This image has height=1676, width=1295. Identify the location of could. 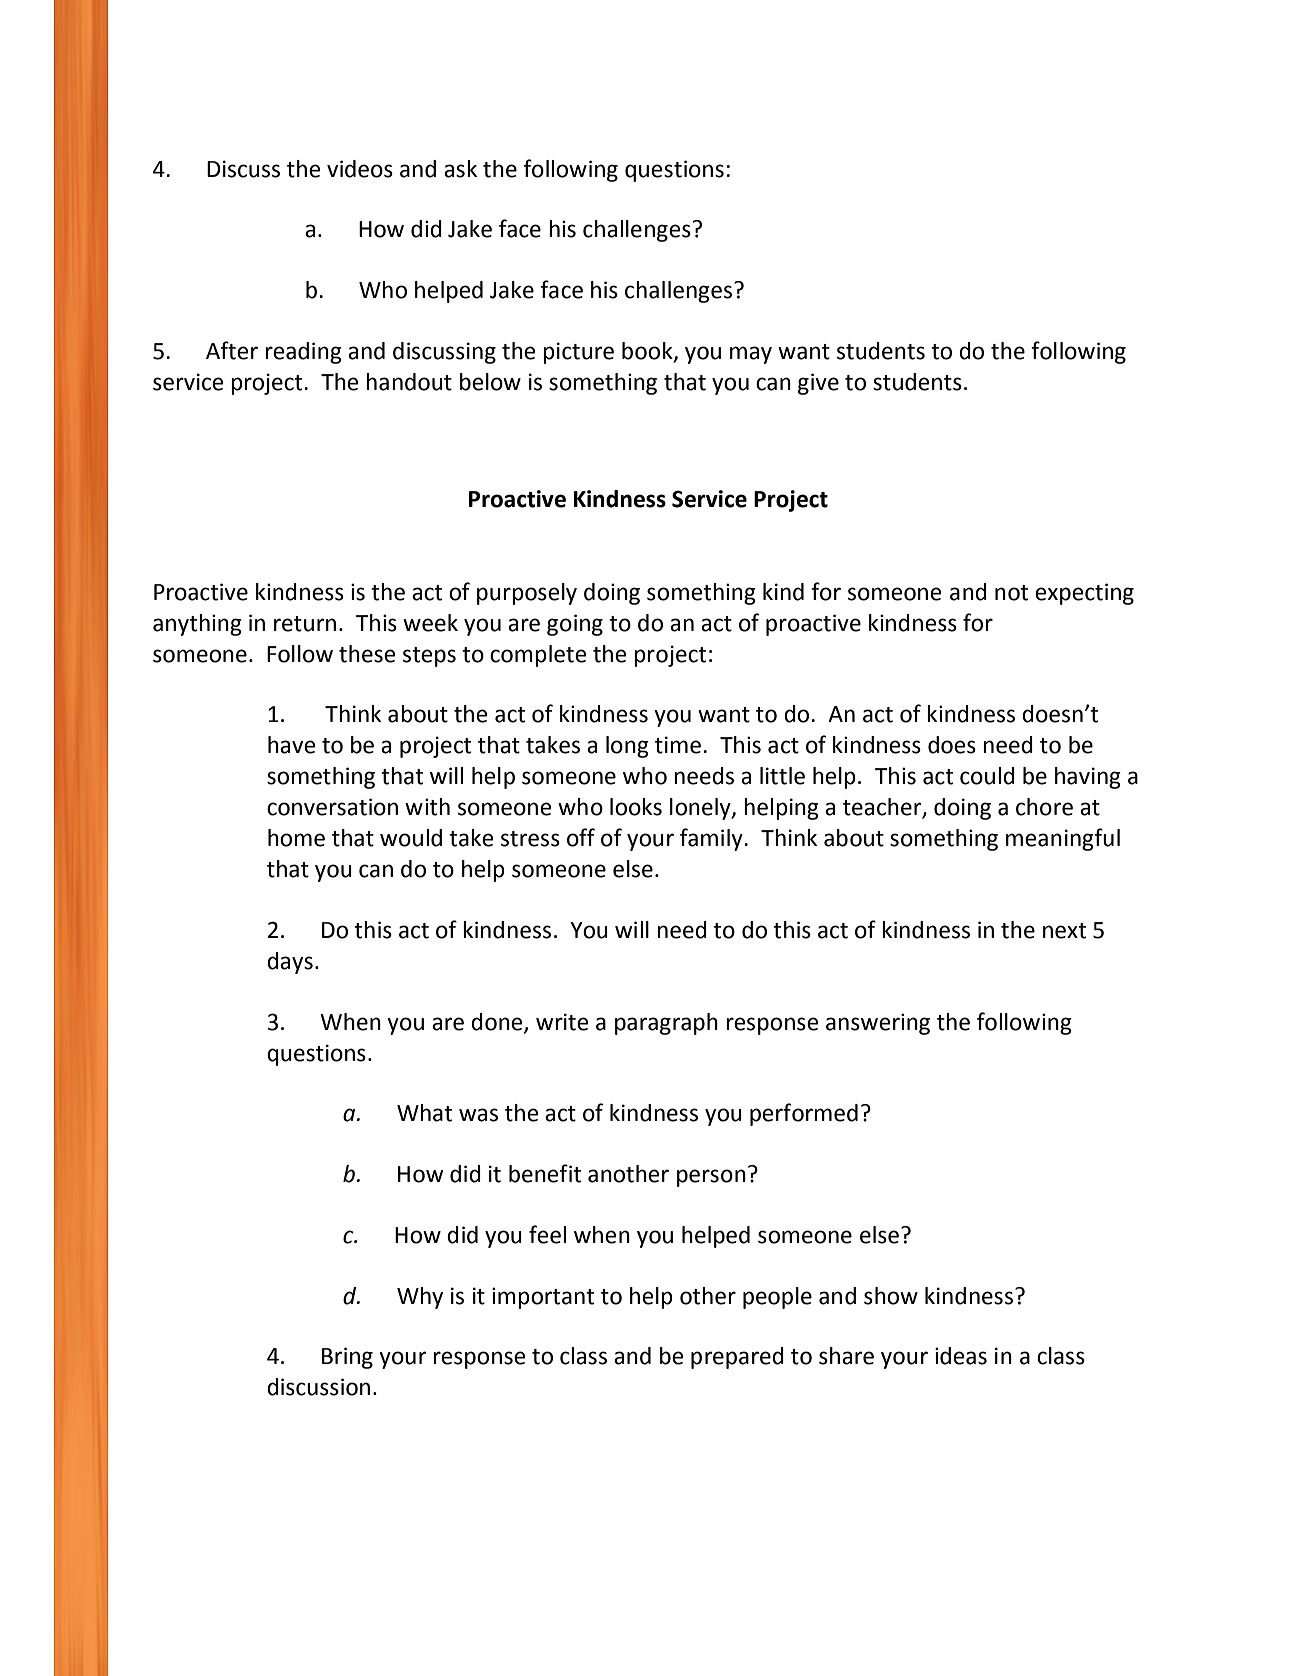
(987, 776).
